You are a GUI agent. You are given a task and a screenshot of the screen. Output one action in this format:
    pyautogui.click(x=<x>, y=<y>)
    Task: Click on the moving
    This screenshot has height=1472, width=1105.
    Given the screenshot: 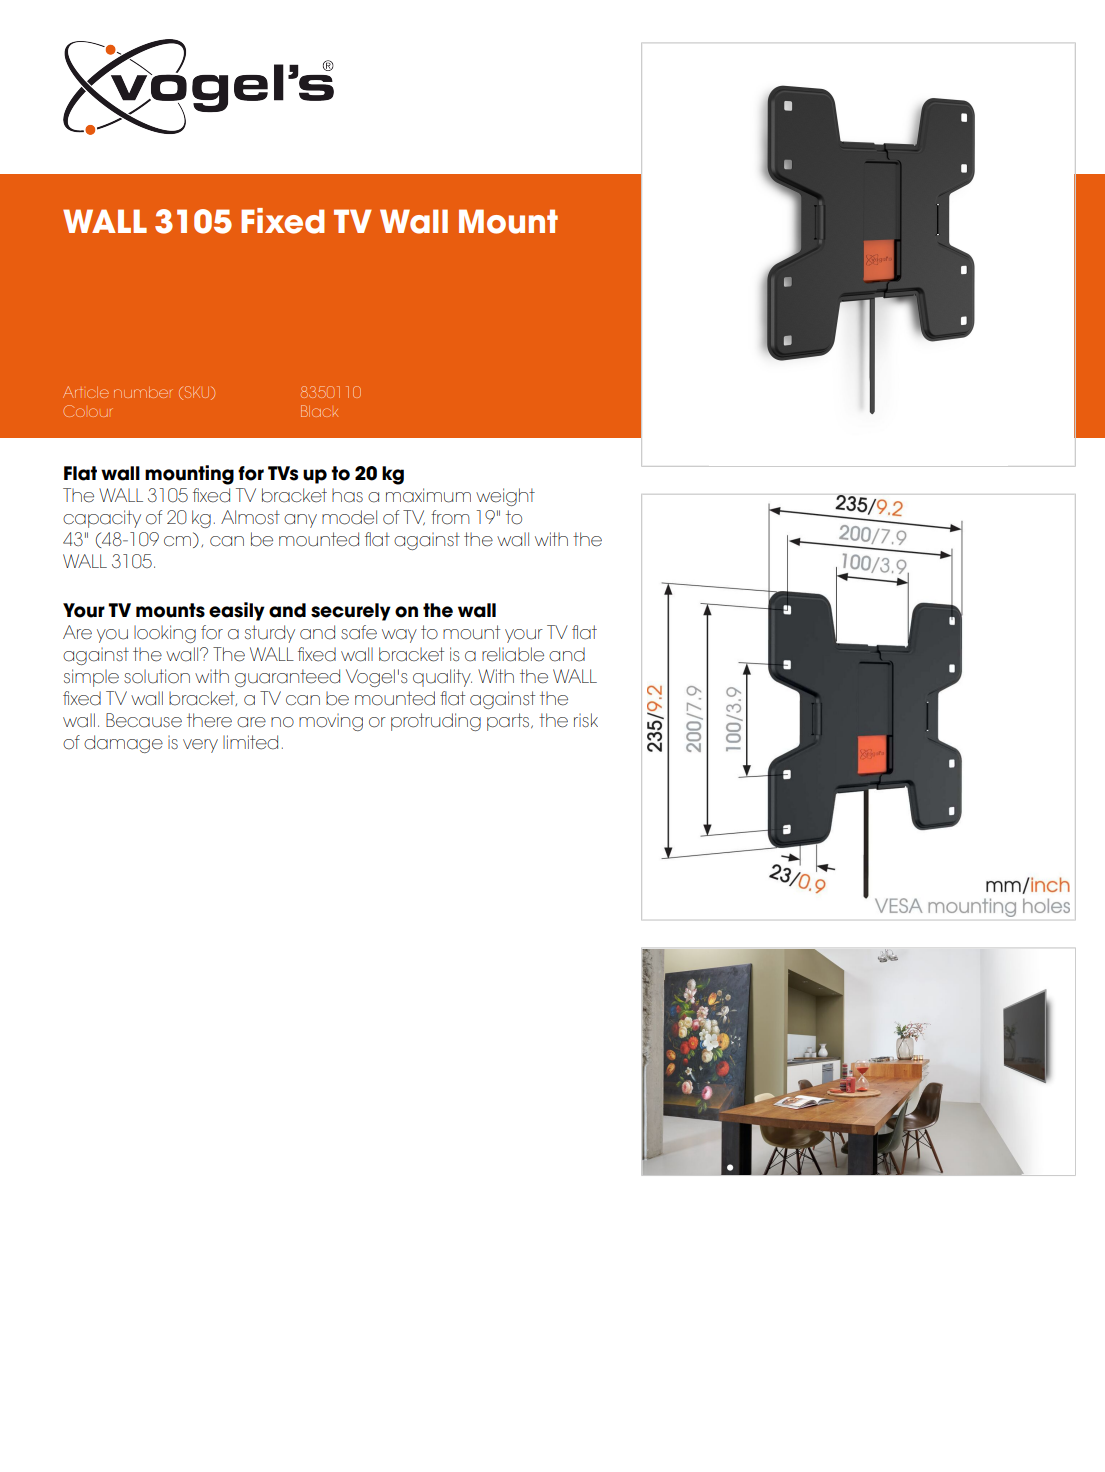 What is the action you would take?
    pyautogui.click(x=331, y=722)
